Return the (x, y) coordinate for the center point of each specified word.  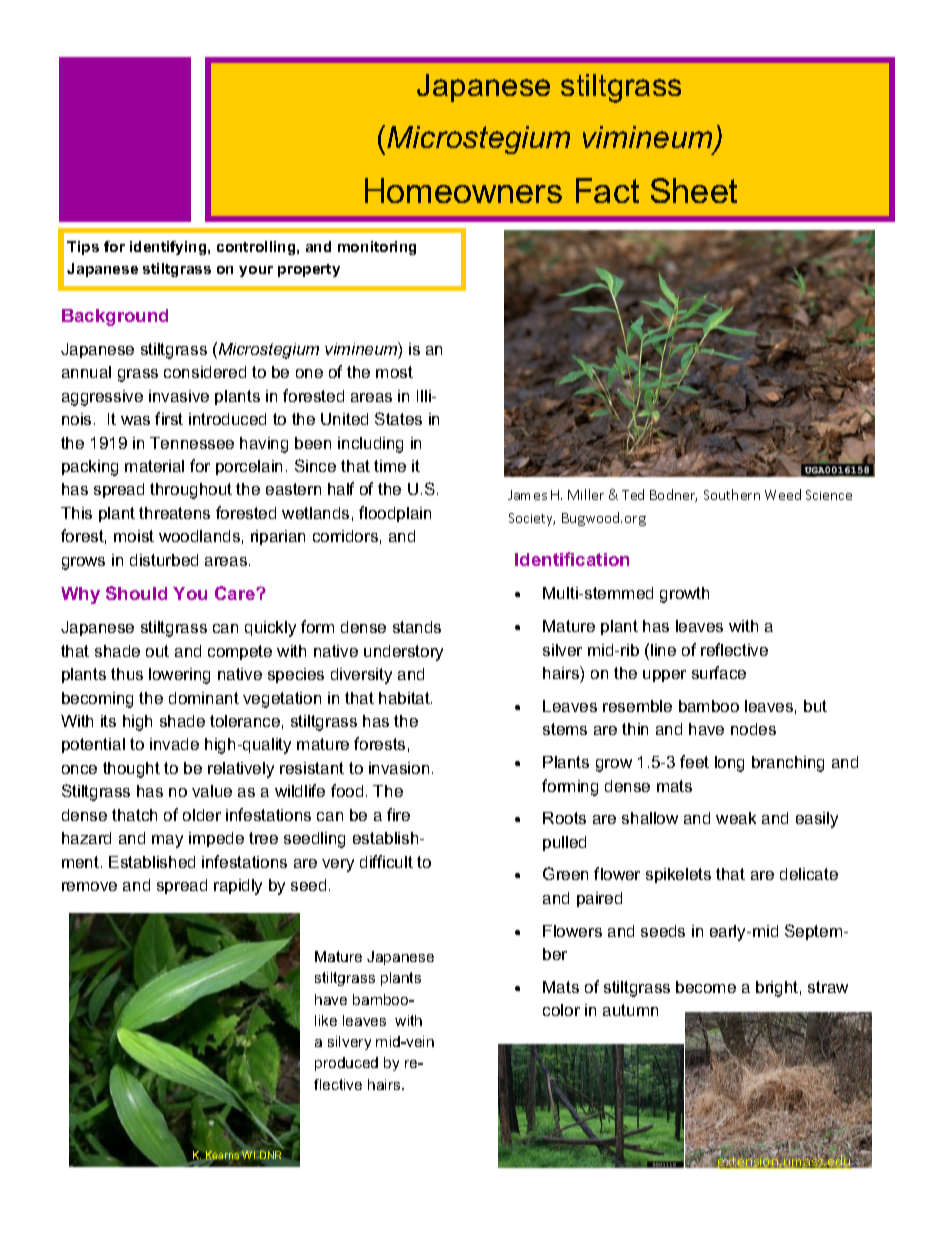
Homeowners (463, 190)
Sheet (694, 190)
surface (719, 672)
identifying (169, 248)
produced (346, 1064)
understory (403, 653)
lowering (179, 676)
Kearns (223, 1156)
